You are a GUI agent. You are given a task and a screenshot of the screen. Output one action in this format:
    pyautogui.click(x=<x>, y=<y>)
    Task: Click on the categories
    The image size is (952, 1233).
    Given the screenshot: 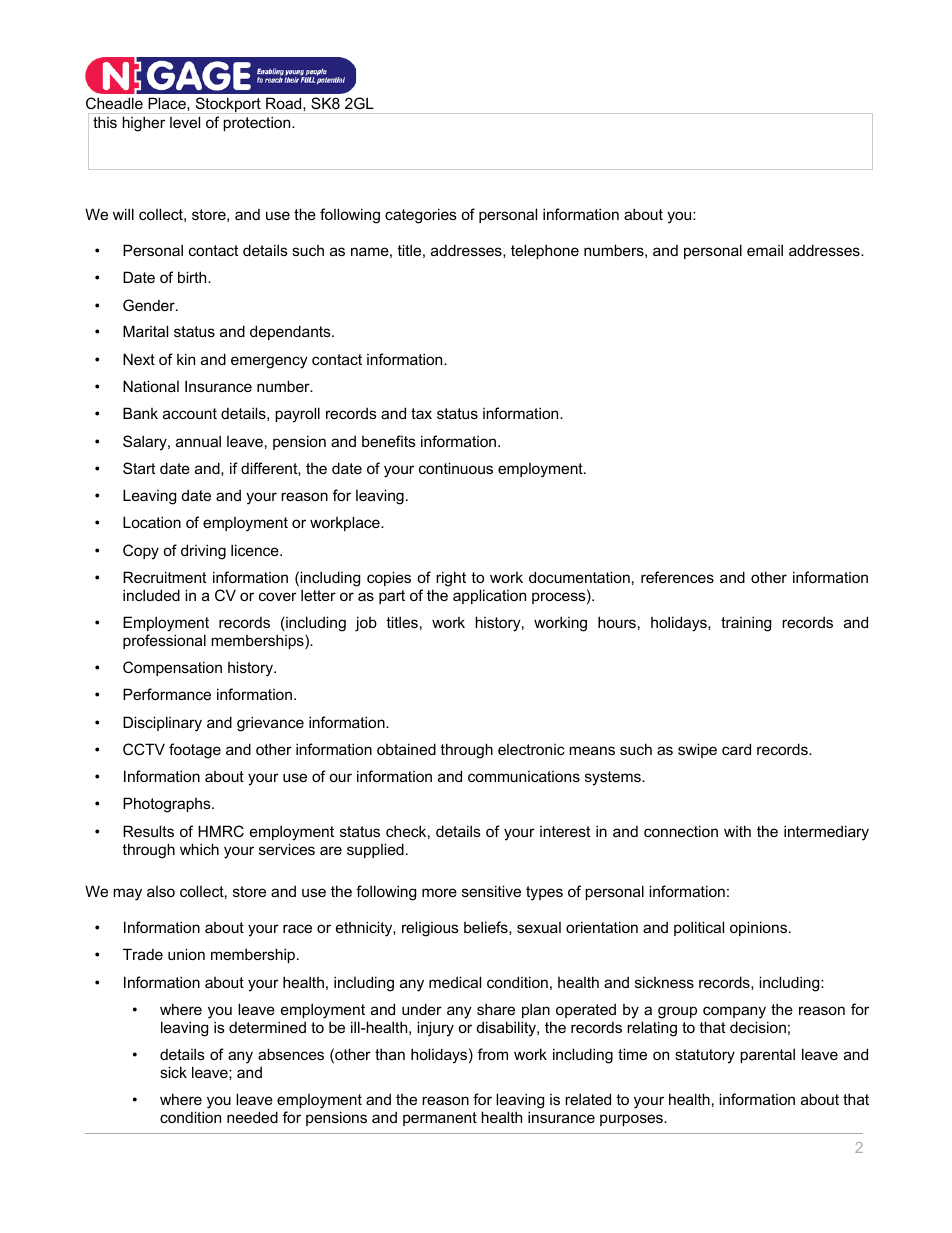 What is the action you would take?
    pyautogui.click(x=421, y=216)
